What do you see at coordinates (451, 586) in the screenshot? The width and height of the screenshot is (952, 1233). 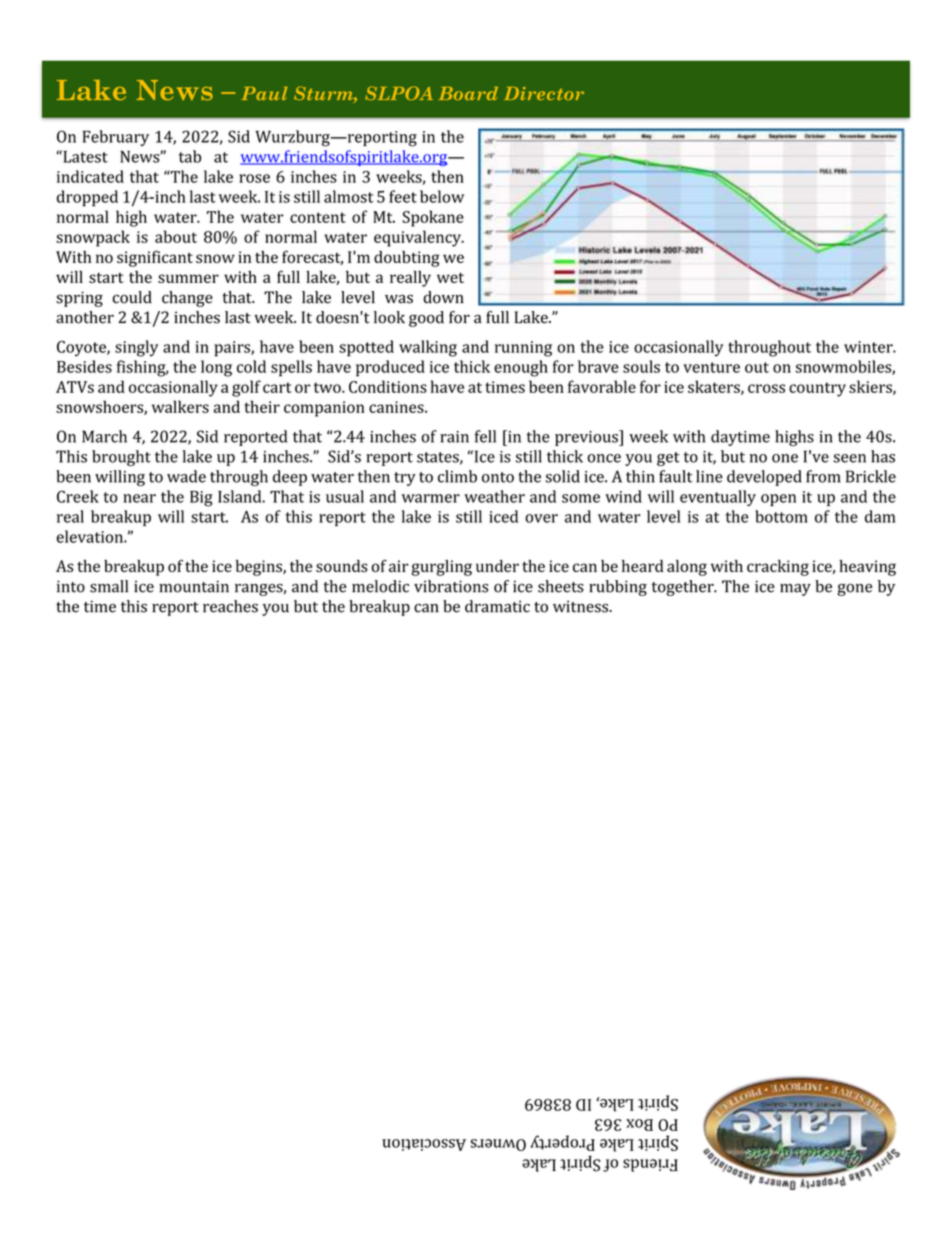 I see `vibrations` at bounding box center [451, 586].
